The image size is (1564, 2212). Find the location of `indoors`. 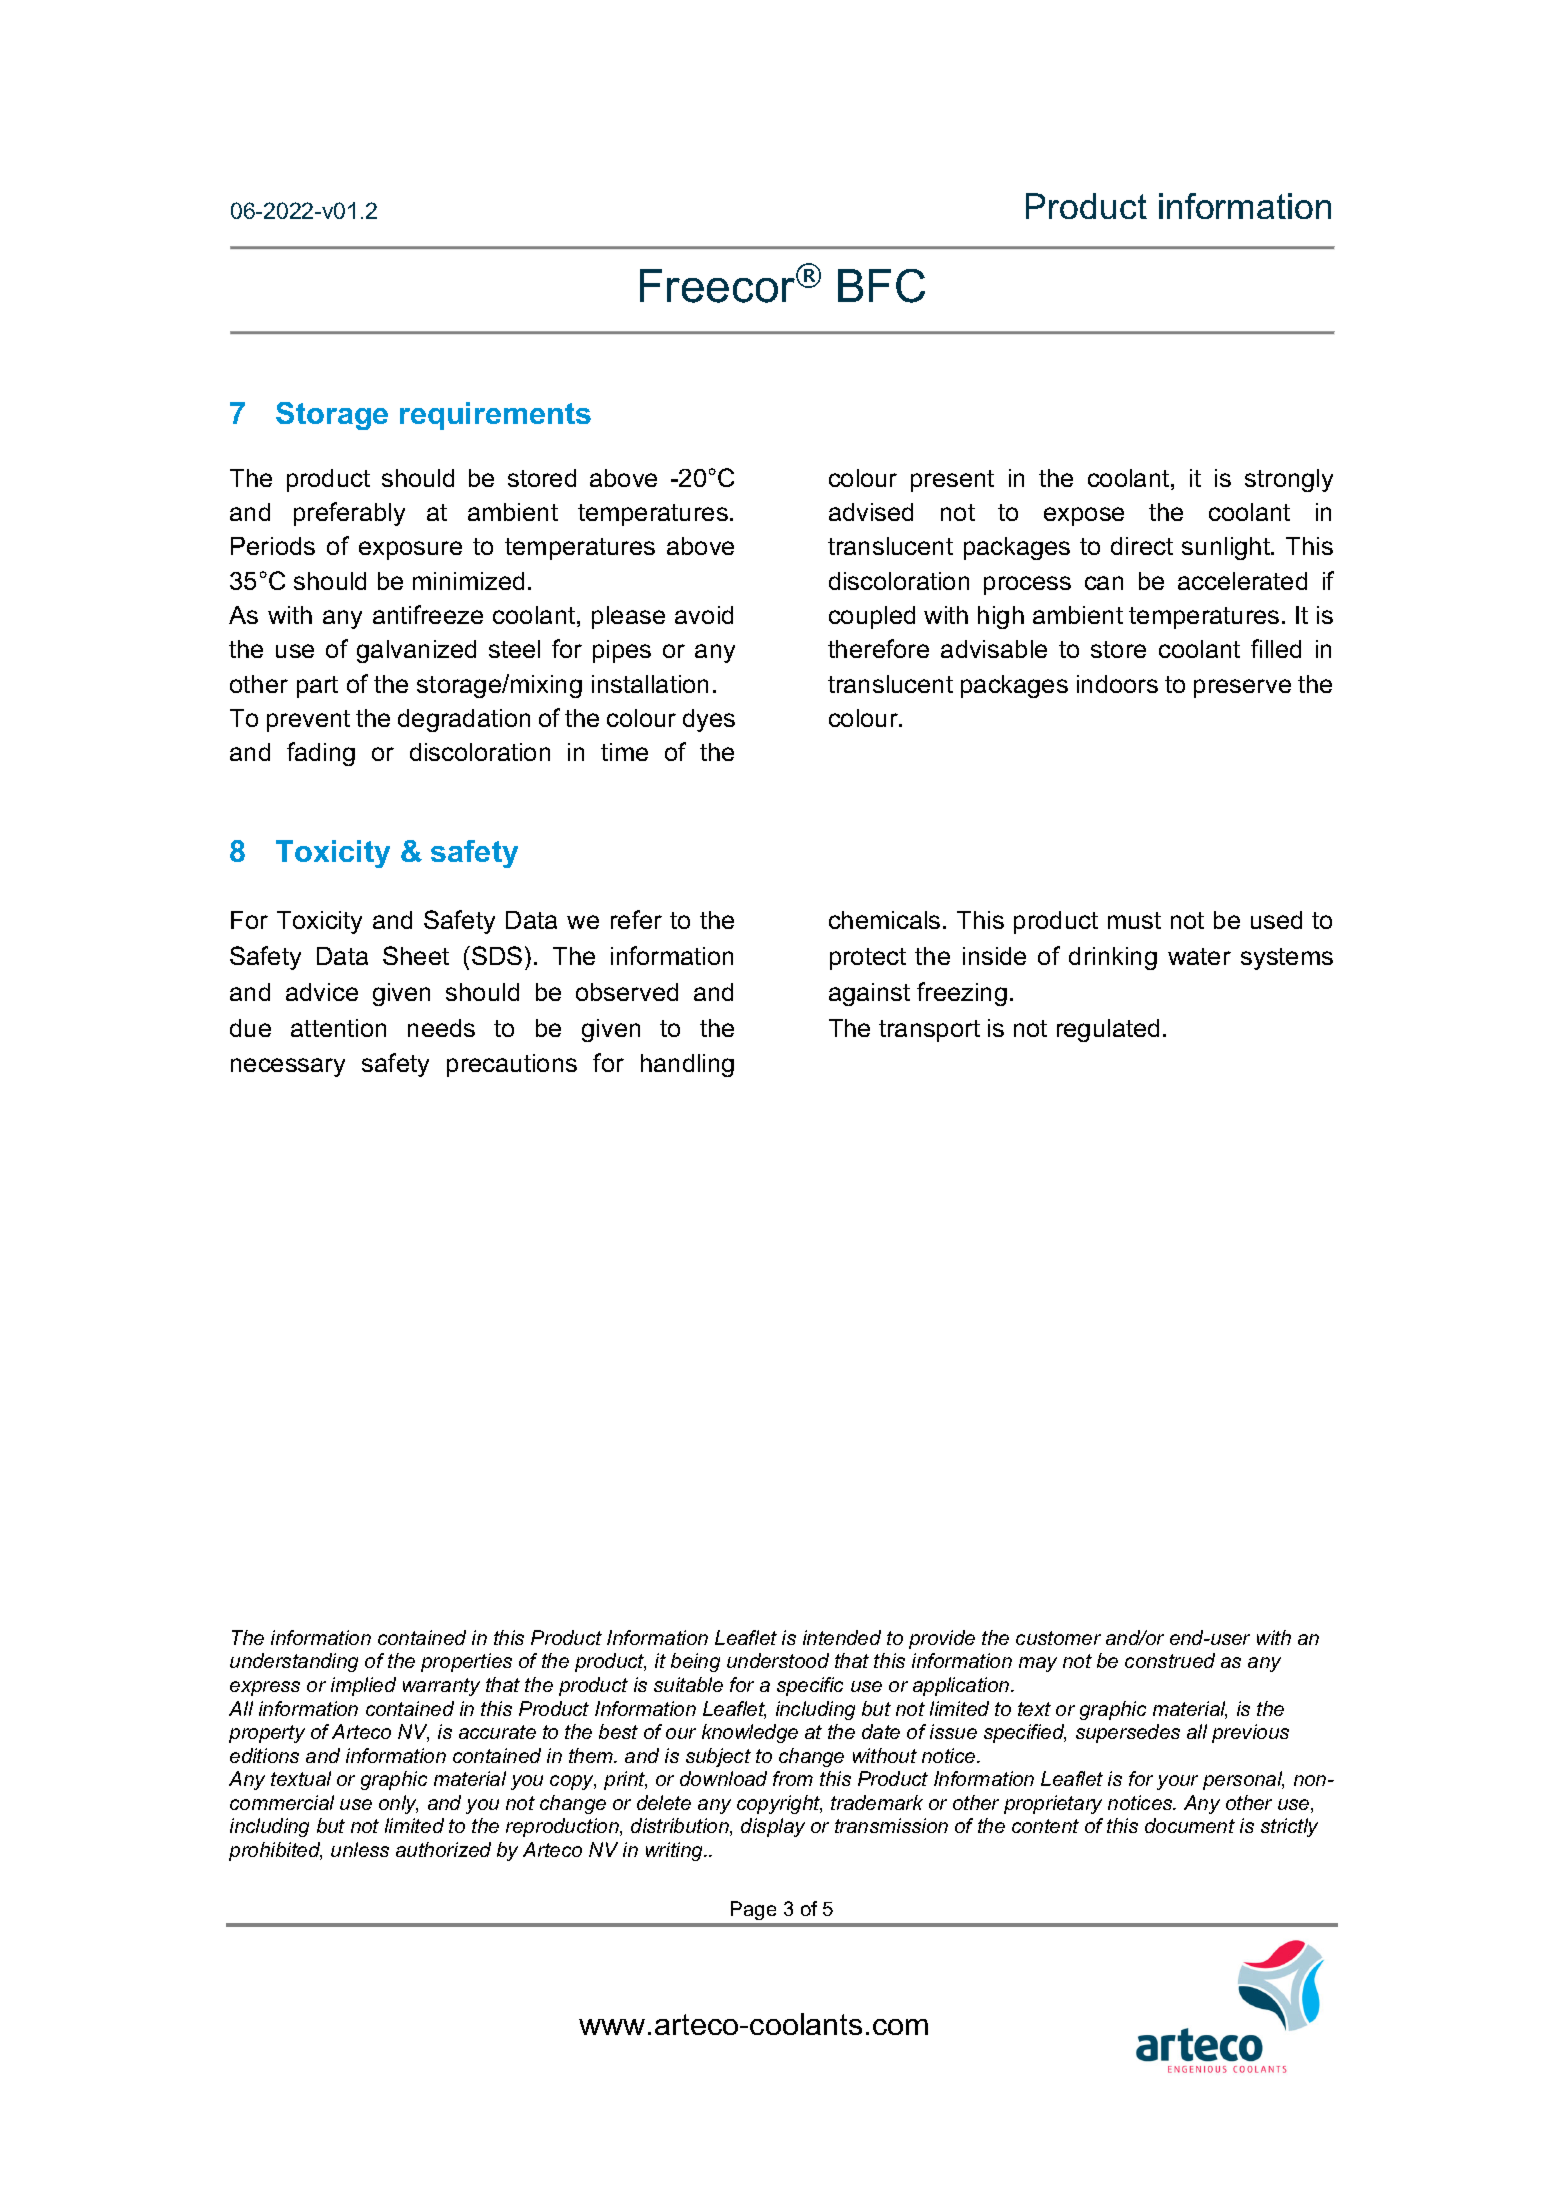

indoors is located at coordinates (1117, 684).
